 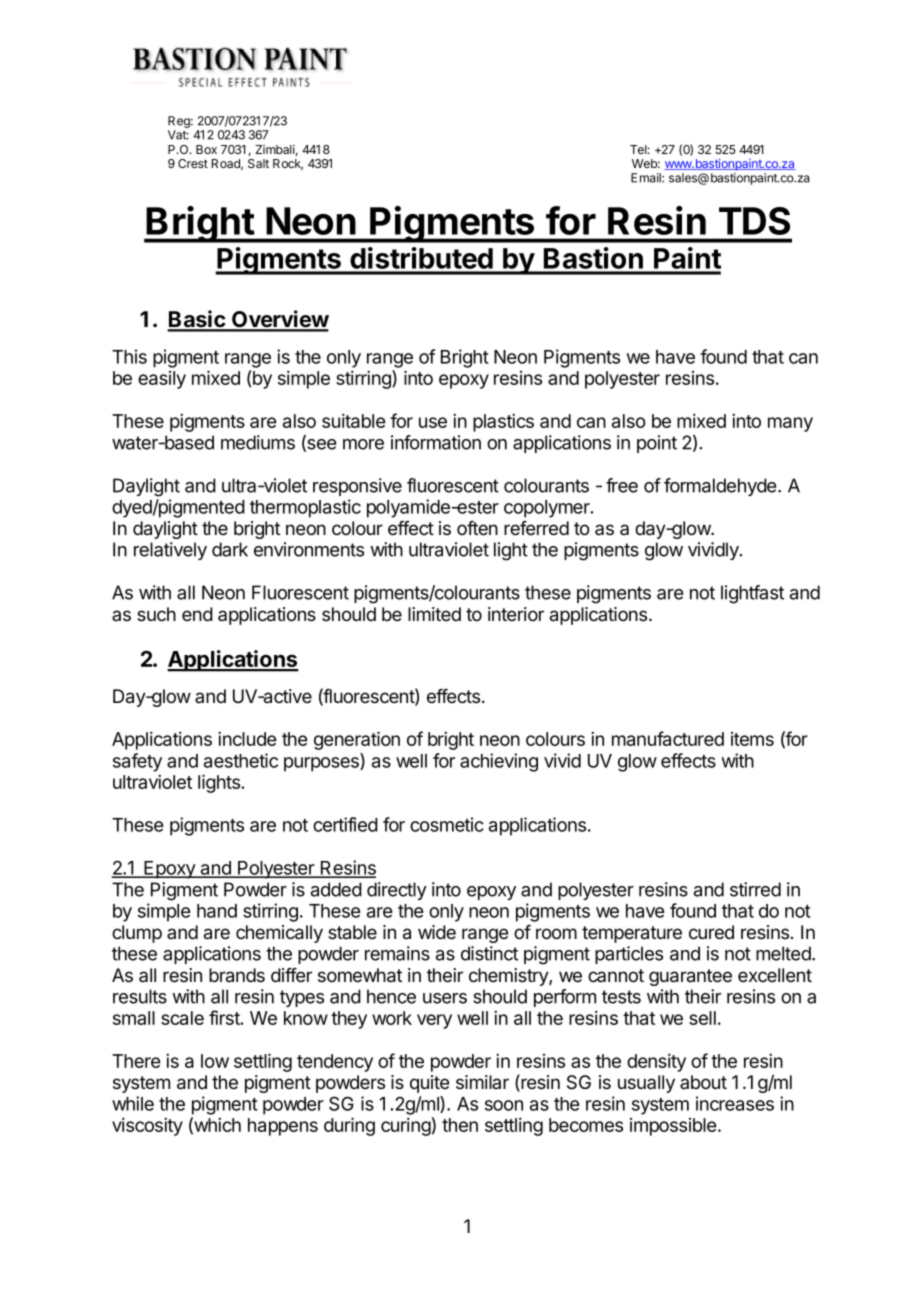 What do you see at coordinates (434, 614) in the screenshot?
I see `limited` at bounding box center [434, 614].
